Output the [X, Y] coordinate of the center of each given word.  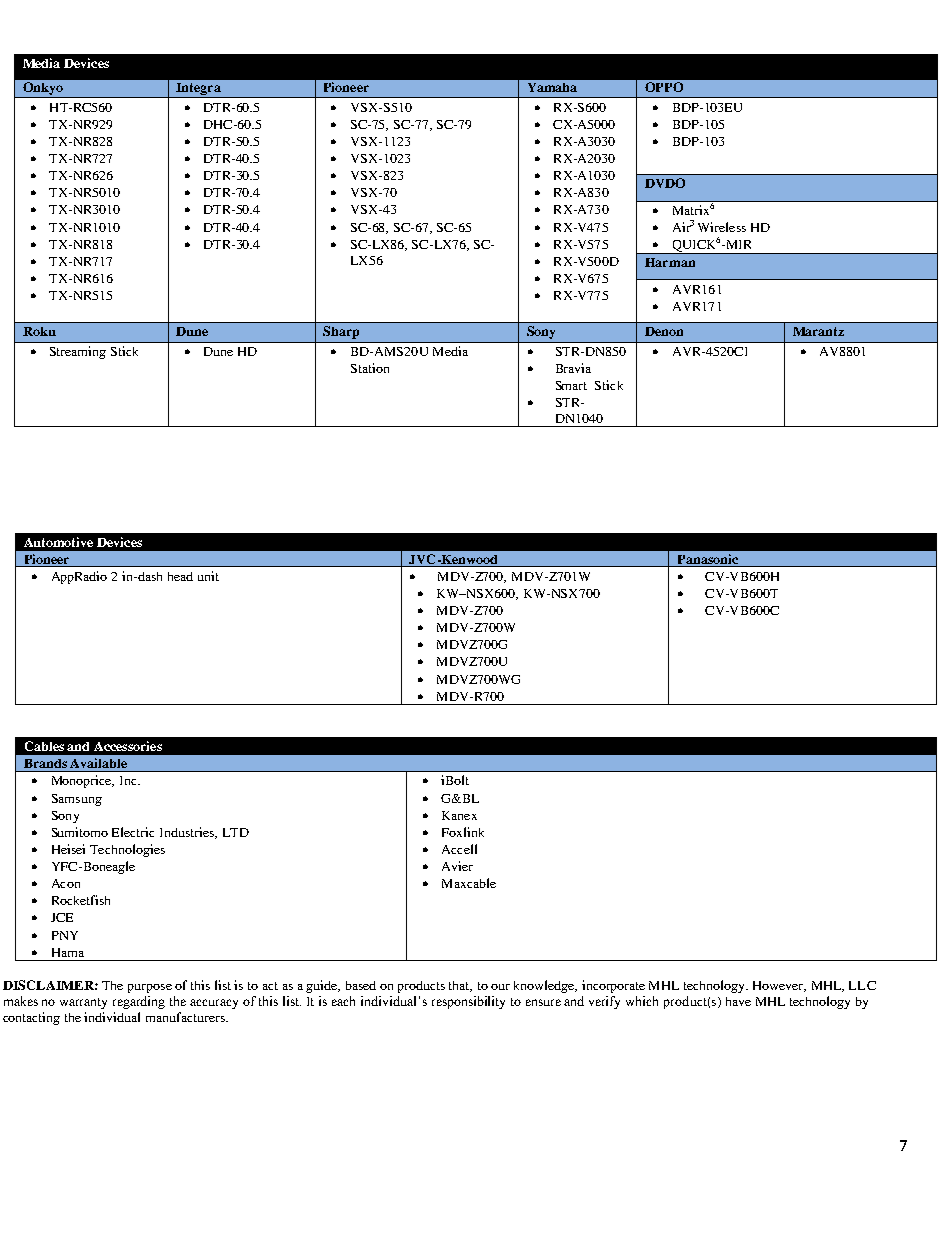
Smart [571, 385]
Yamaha [552, 87]
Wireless [722, 227]
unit [208, 576]
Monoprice [83, 781]
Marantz [818, 331]
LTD [236, 832]
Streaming [78, 352]
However [779, 986]
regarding [139, 1002]
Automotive [58, 542]
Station [370, 368]
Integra [198, 90]
